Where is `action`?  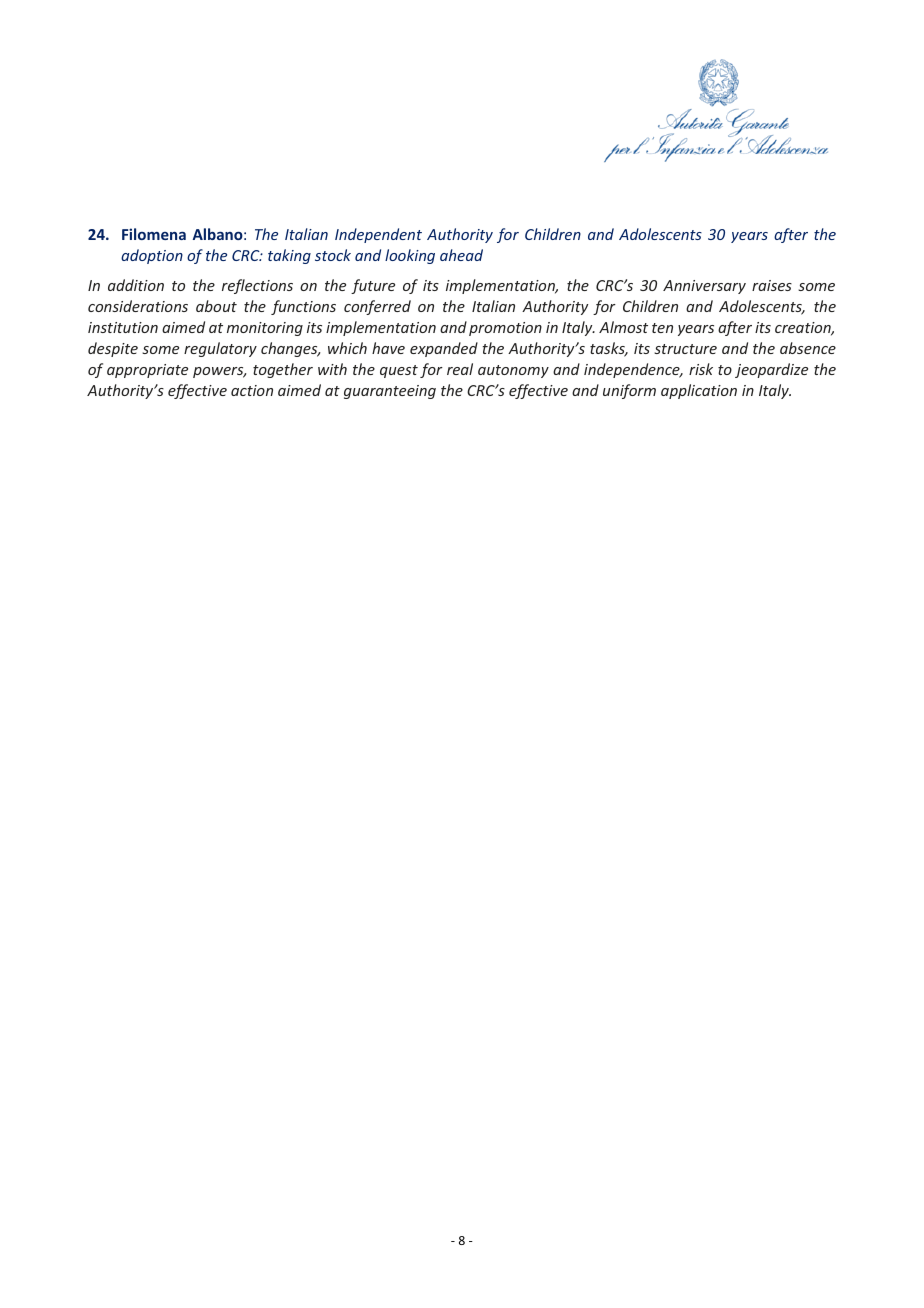
action is located at coordinates (252, 390).
